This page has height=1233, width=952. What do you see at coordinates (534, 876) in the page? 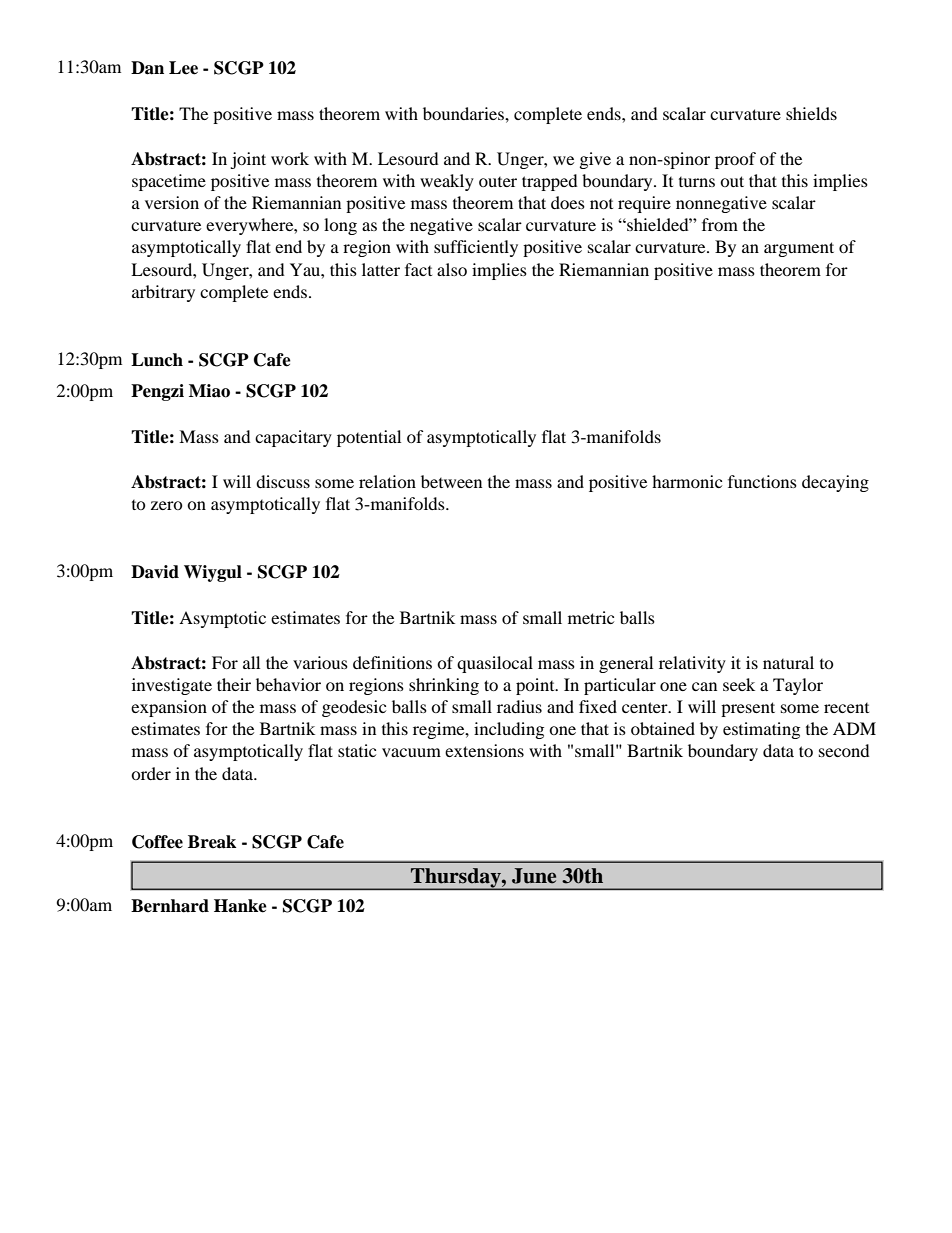
I see `June` at bounding box center [534, 876].
